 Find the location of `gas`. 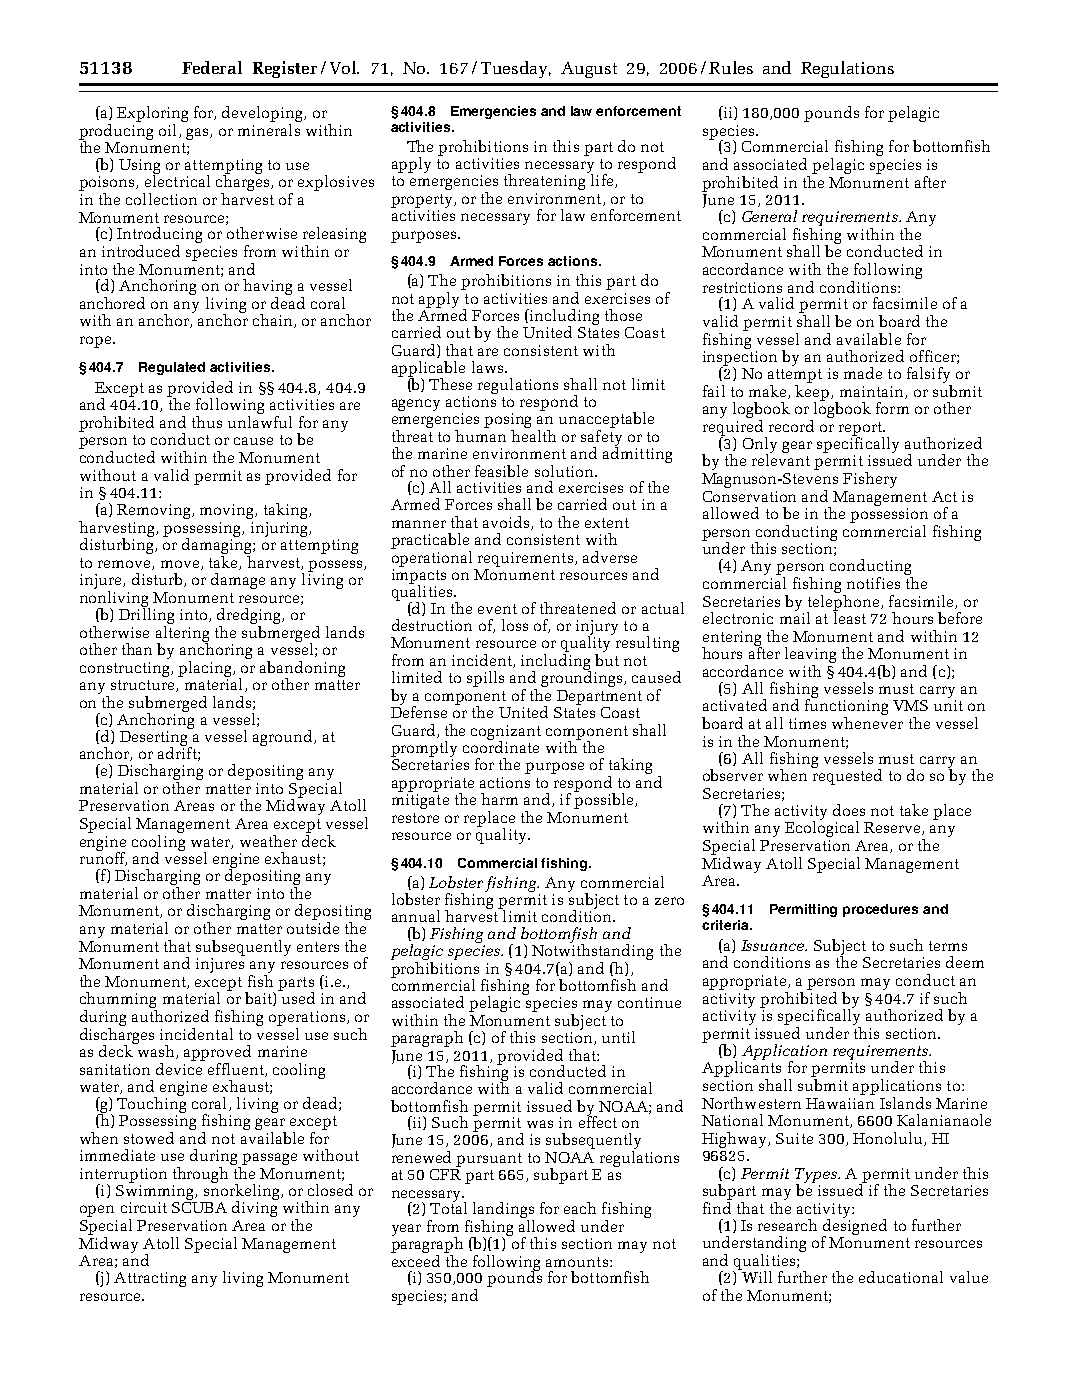

gas is located at coordinates (198, 134).
